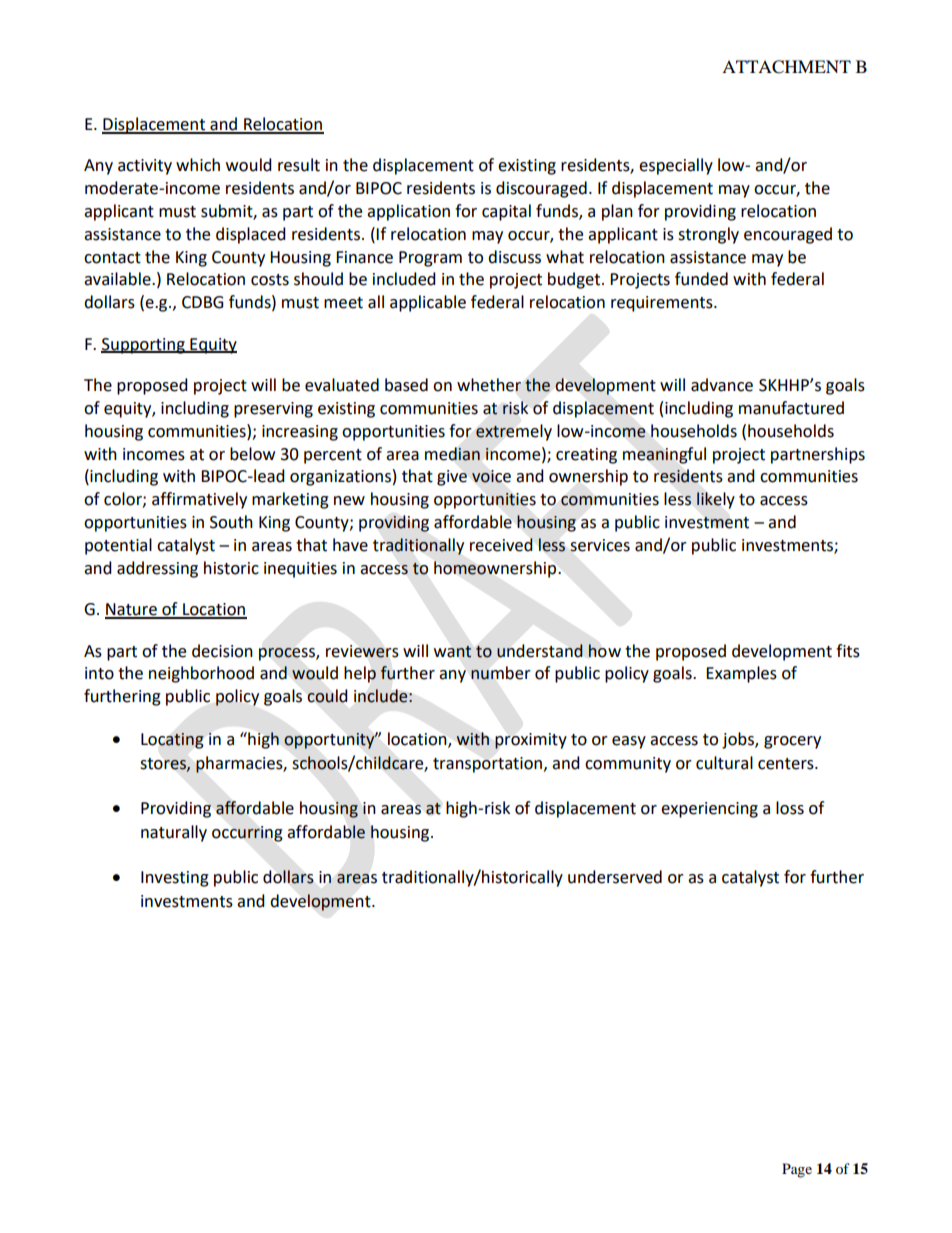 The height and width of the screenshot is (1233, 952). Describe the element at coordinates (790, 808) in the screenshot. I see `loss` at that location.
